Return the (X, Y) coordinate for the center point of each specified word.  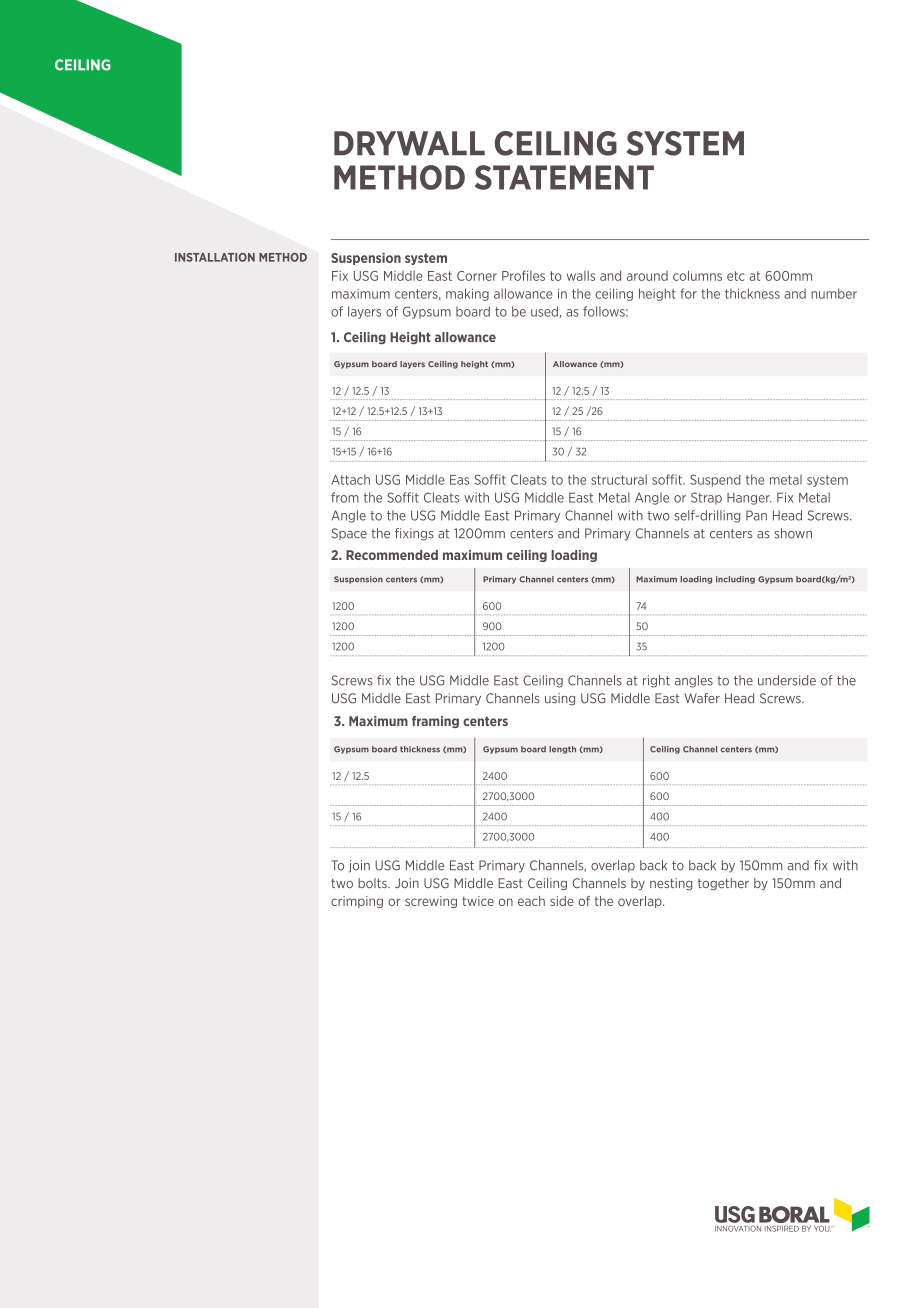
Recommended (392, 555)
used (544, 311)
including (735, 580)
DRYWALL (409, 143)
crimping (357, 902)
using (560, 699)
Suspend (715, 480)
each (531, 901)
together (723, 884)
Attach (350, 479)
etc (736, 276)
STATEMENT (564, 177)
